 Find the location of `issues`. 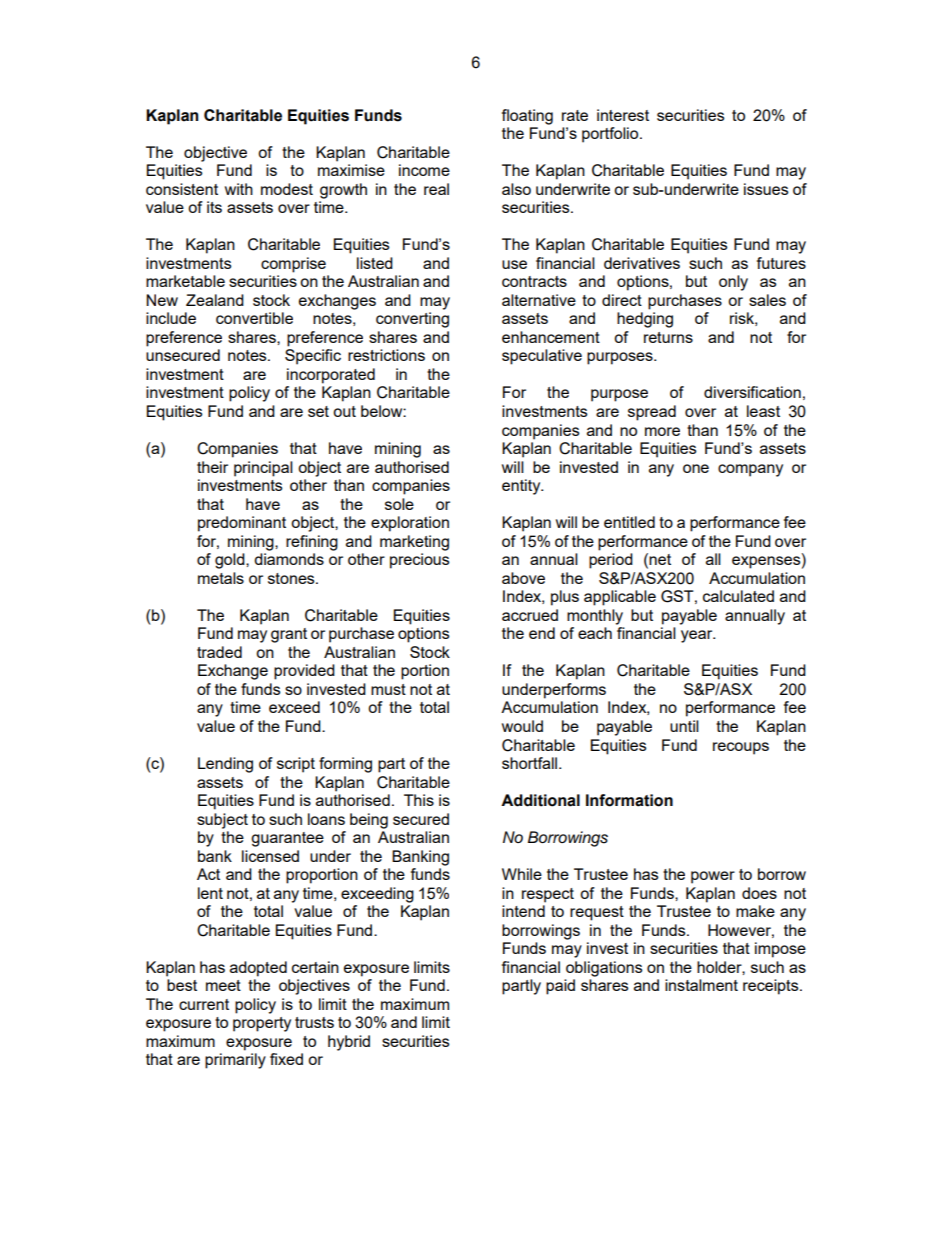

issues is located at coordinates (766, 189).
